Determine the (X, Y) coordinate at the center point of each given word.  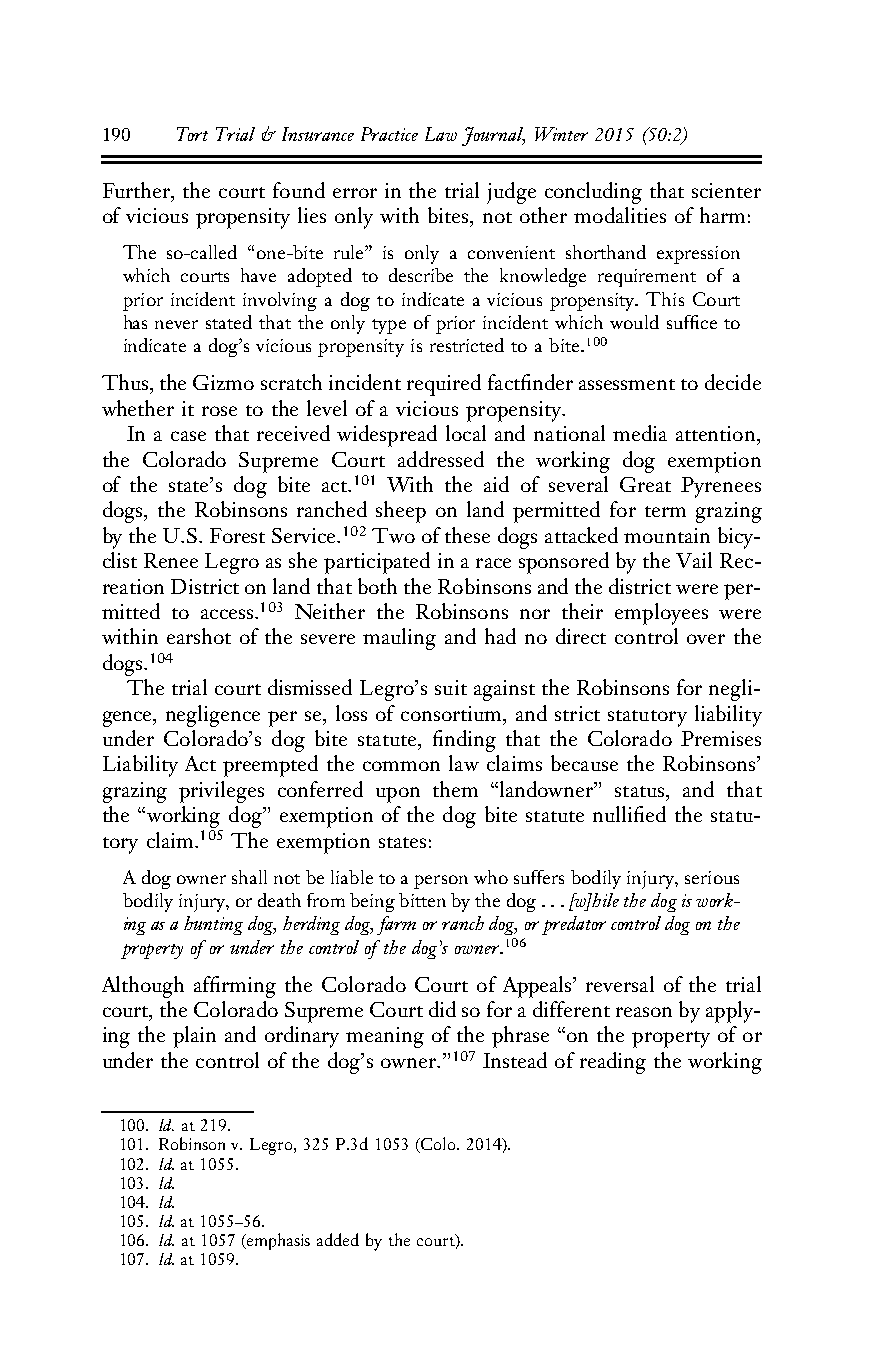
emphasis (277, 1241)
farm (396, 925)
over (706, 639)
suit (451, 687)
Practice (389, 134)
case (188, 436)
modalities (620, 215)
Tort (192, 134)
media (640, 433)
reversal (620, 984)
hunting (213, 925)
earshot (199, 636)
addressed (441, 459)
